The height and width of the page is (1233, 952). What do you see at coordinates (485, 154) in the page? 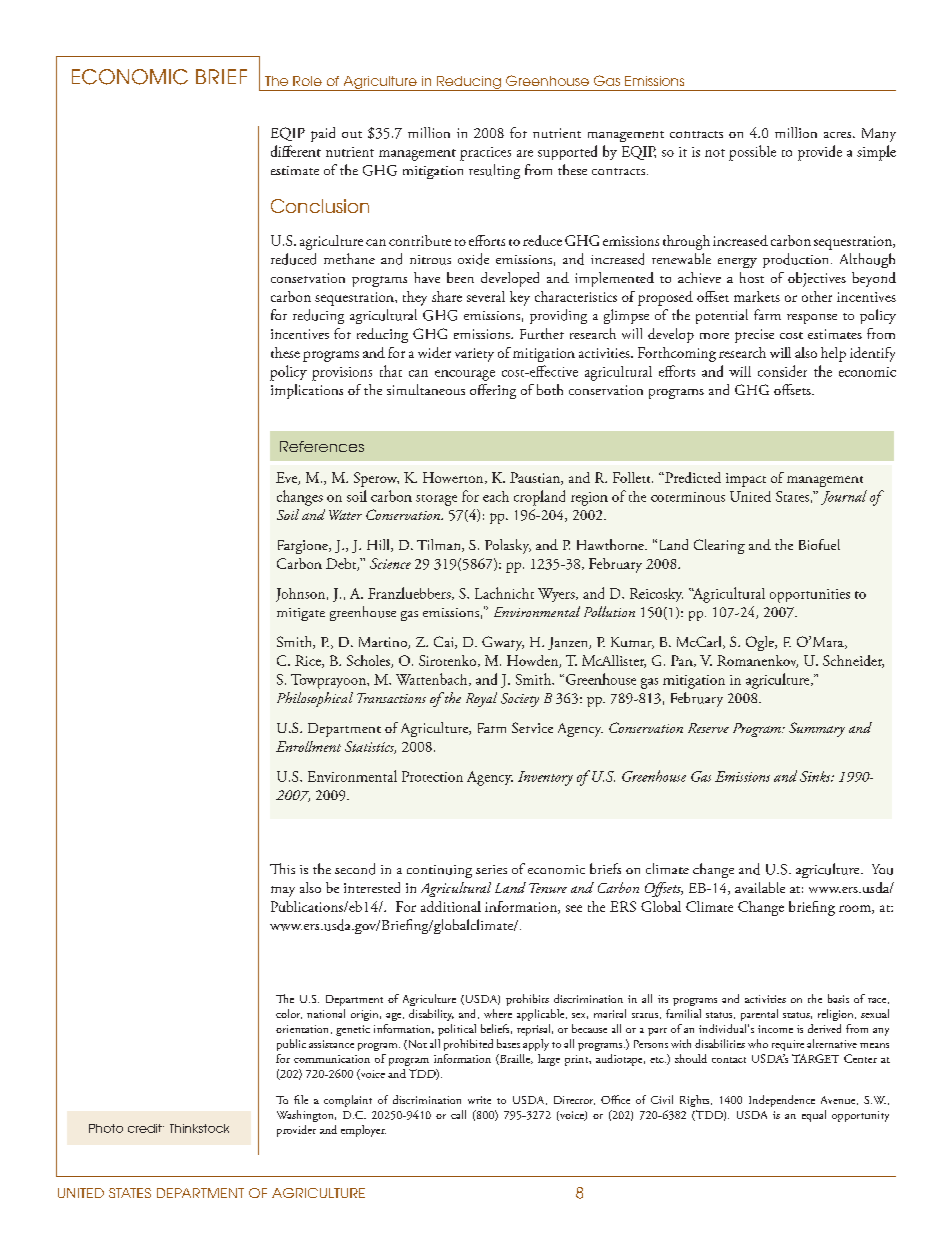
I see `practices` at bounding box center [485, 154].
